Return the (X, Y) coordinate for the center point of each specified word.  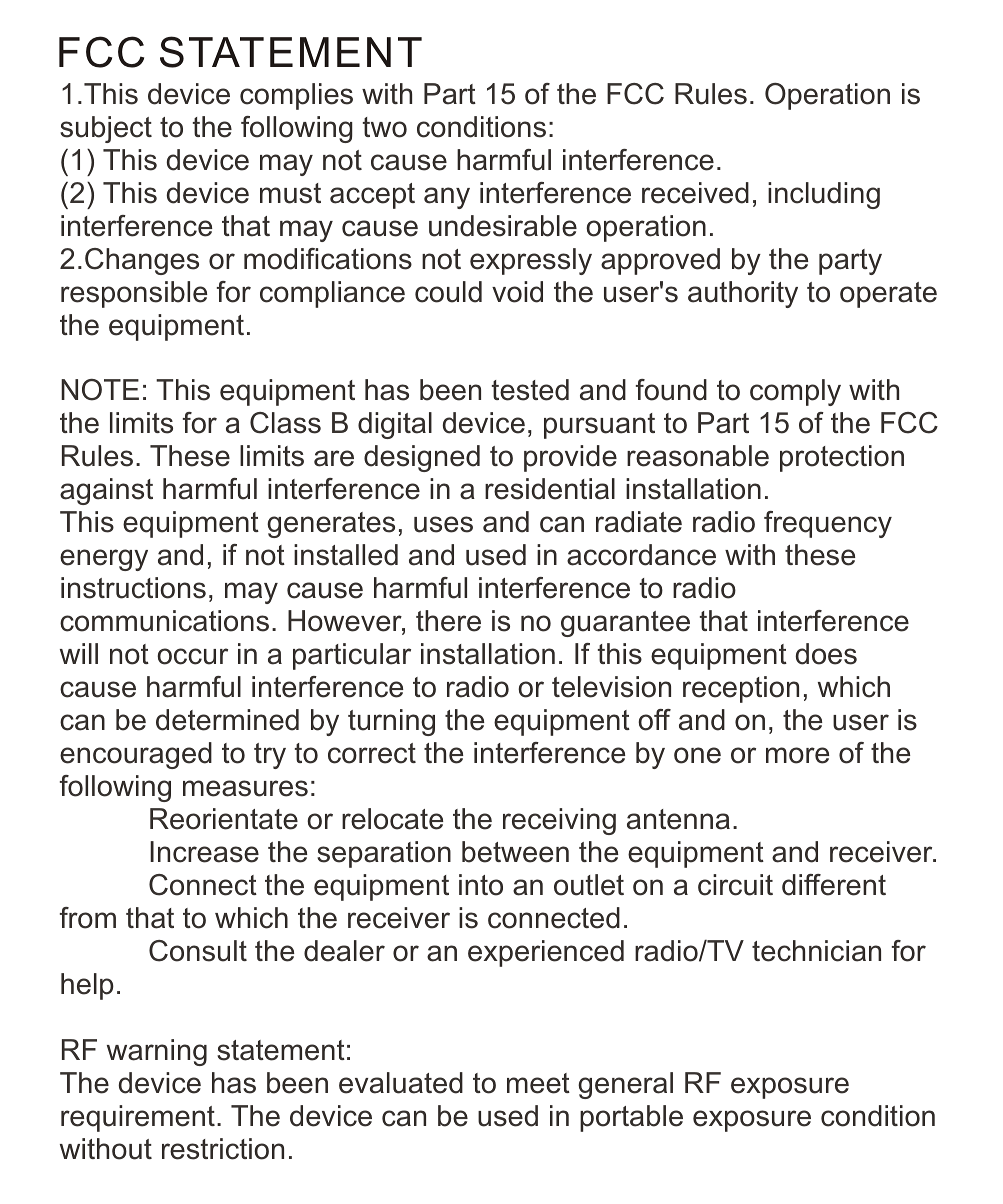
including (824, 195)
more (798, 755)
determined (227, 720)
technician (816, 951)
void (517, 292)
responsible (134, 294)
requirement (138, 1118)
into (481, 885)
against (106, 491)
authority (743, 294)
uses (443, 524)
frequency (828, 524)
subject (106, 129)
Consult (198, 951)
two (385, 127)
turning (391, 722)
